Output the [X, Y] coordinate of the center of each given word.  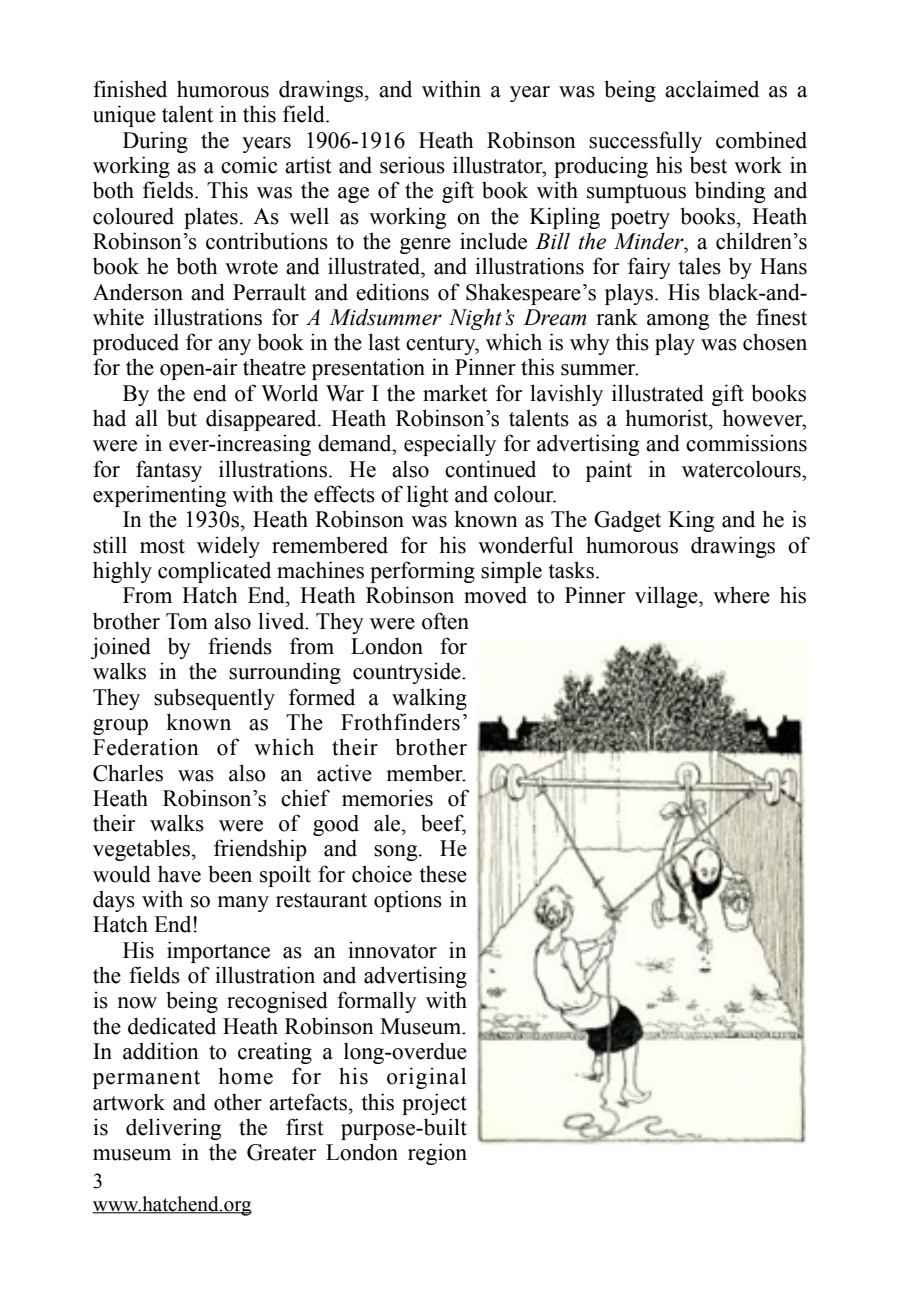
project [434, 1104]
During [155, 142]
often [445, 621]
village [667, 597]
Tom [187, 621]
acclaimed [712, 89]
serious [412, 165]
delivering [173, 1129]
